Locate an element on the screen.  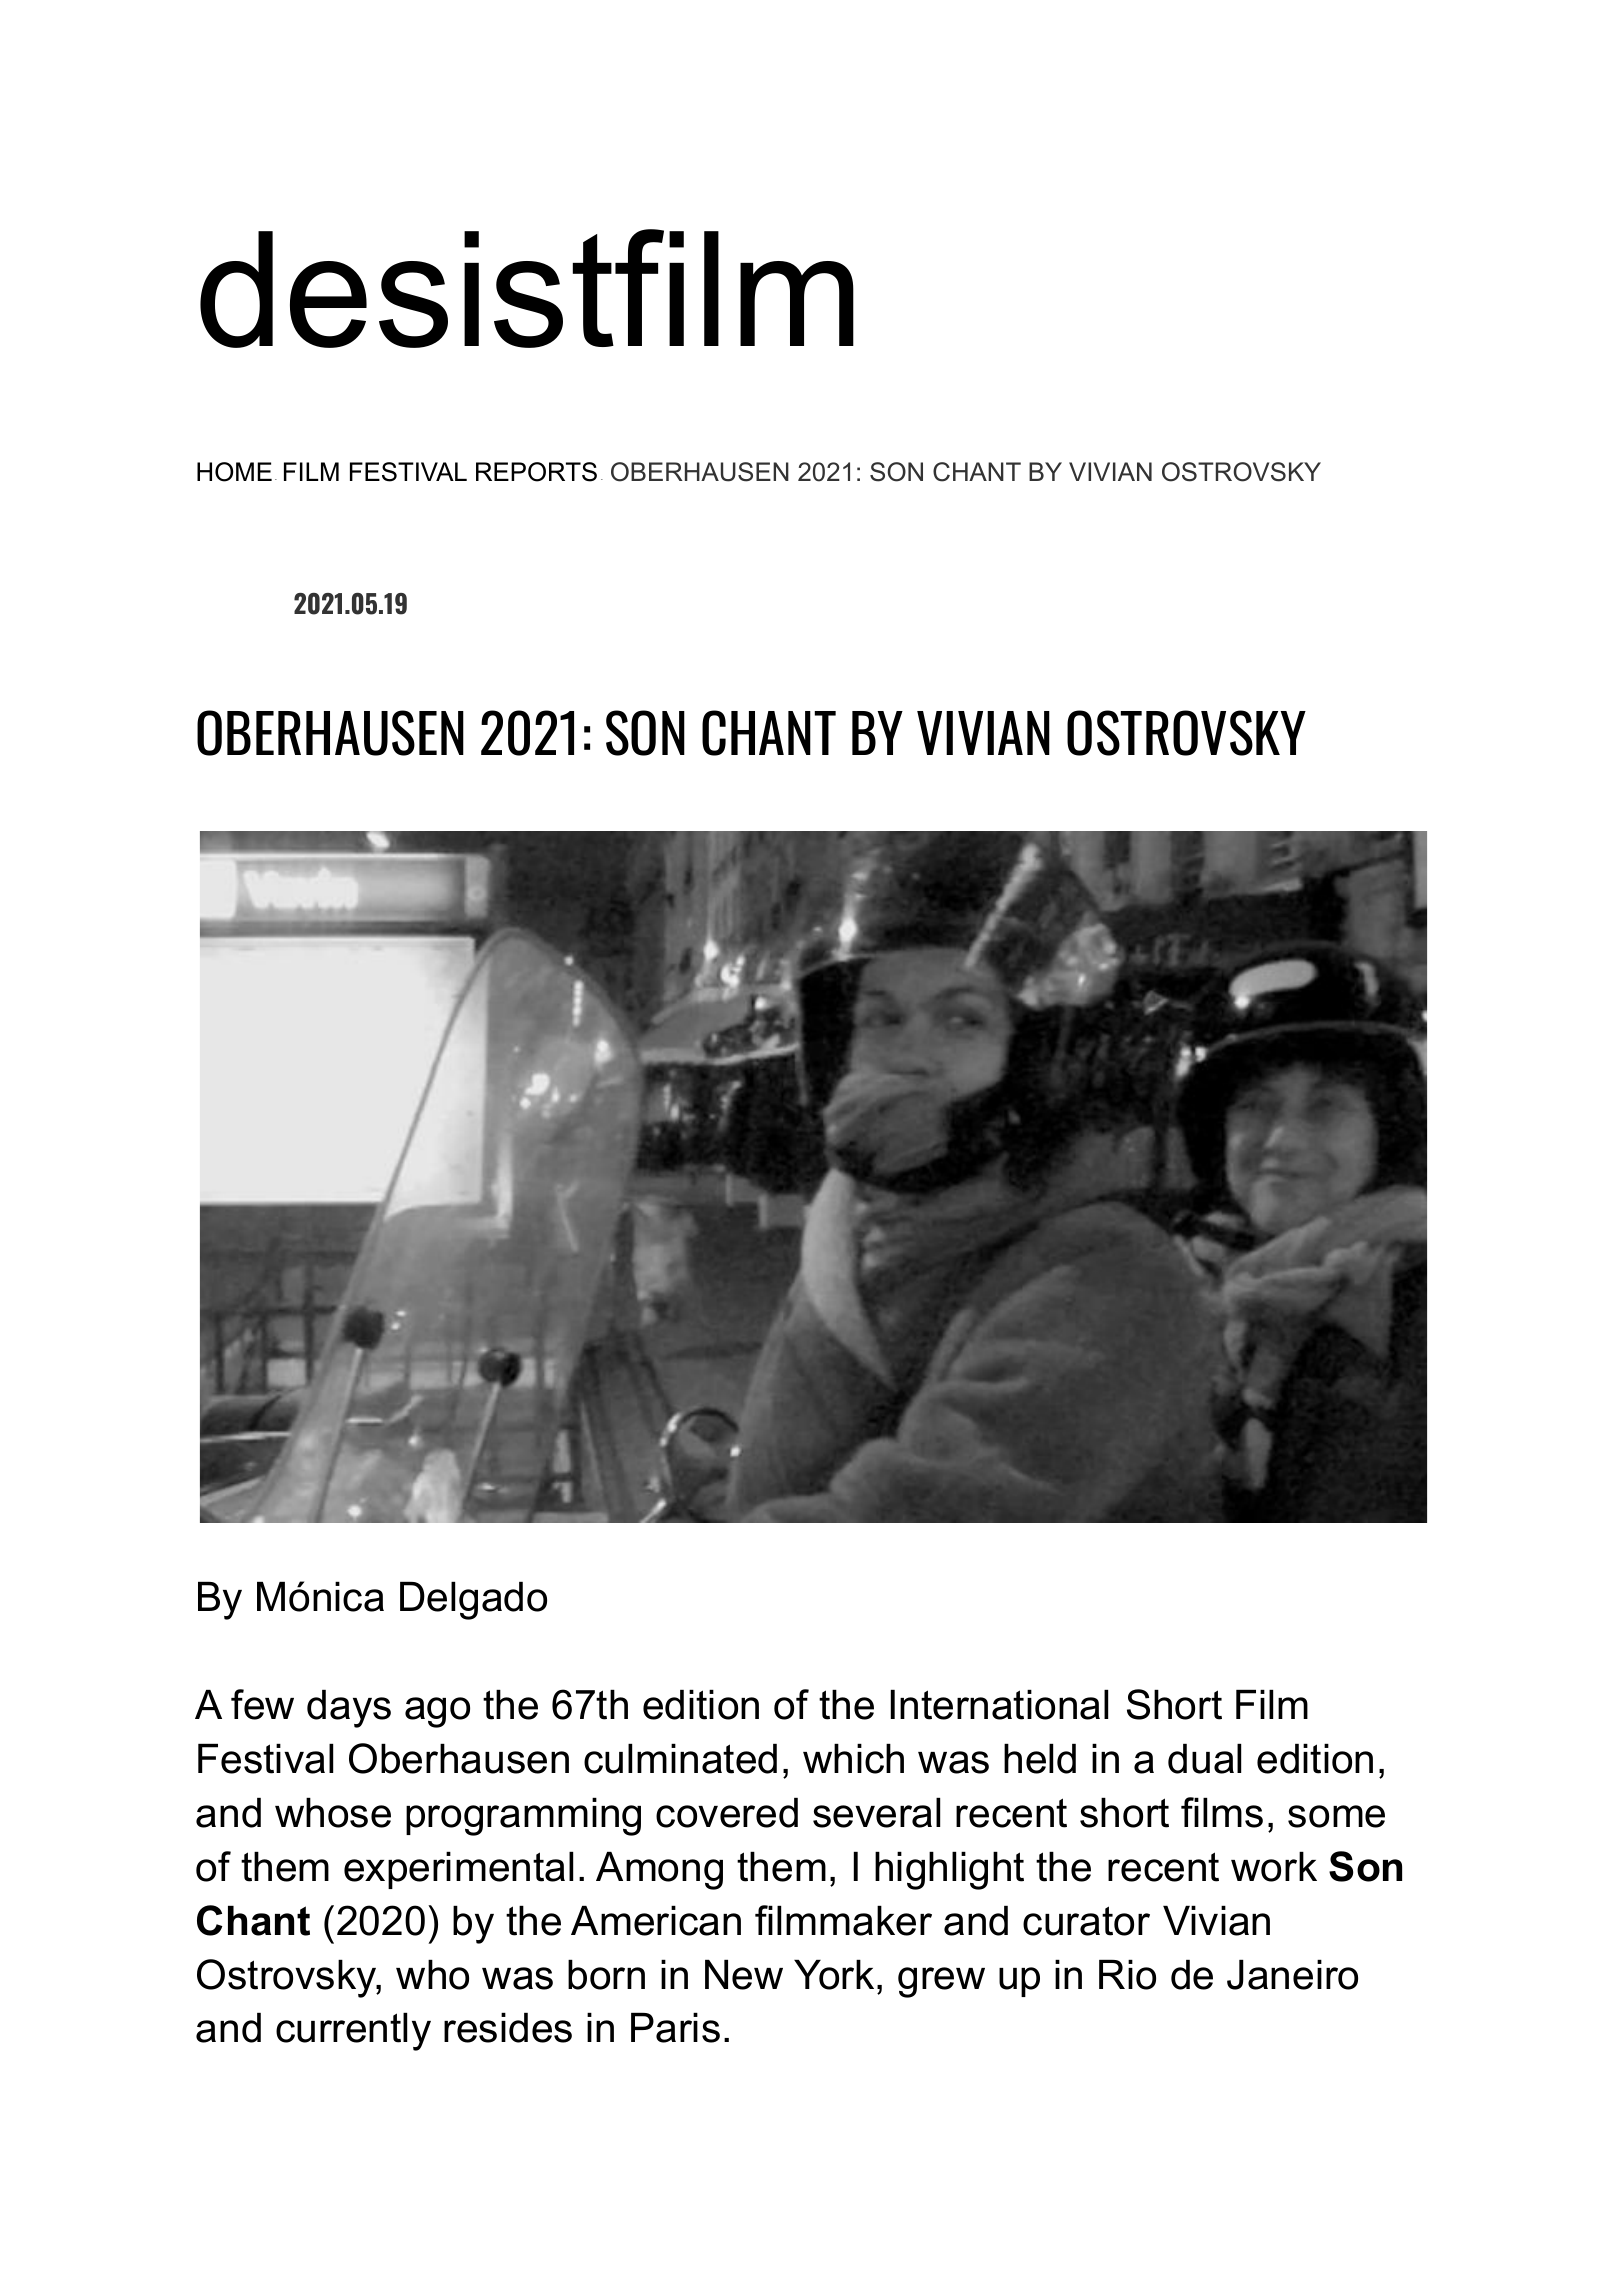
experimental is located at coordinates (458, 1870).
